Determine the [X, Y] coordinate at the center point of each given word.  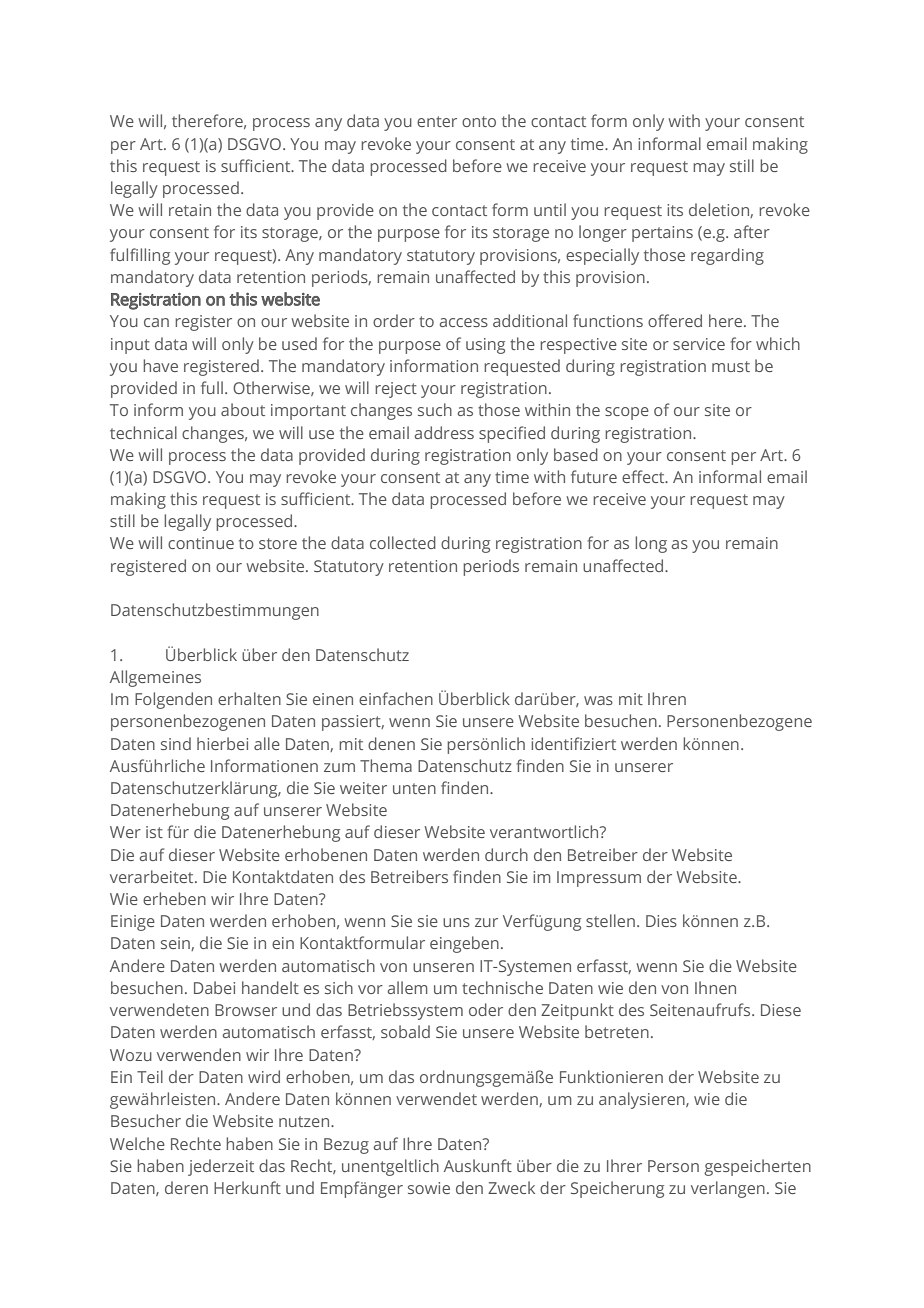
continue [201, 543]
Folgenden [173, 700]
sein [176, 944]
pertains [662, 234]
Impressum [599, 879]
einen [333, 699]
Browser [246, 1010]
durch [506, 854]
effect [644, 476]
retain [190, 210]
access [464, 322]
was [598, 700]
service [699, 344]
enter [437, 121]
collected [403, 542]
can [156, 322]
